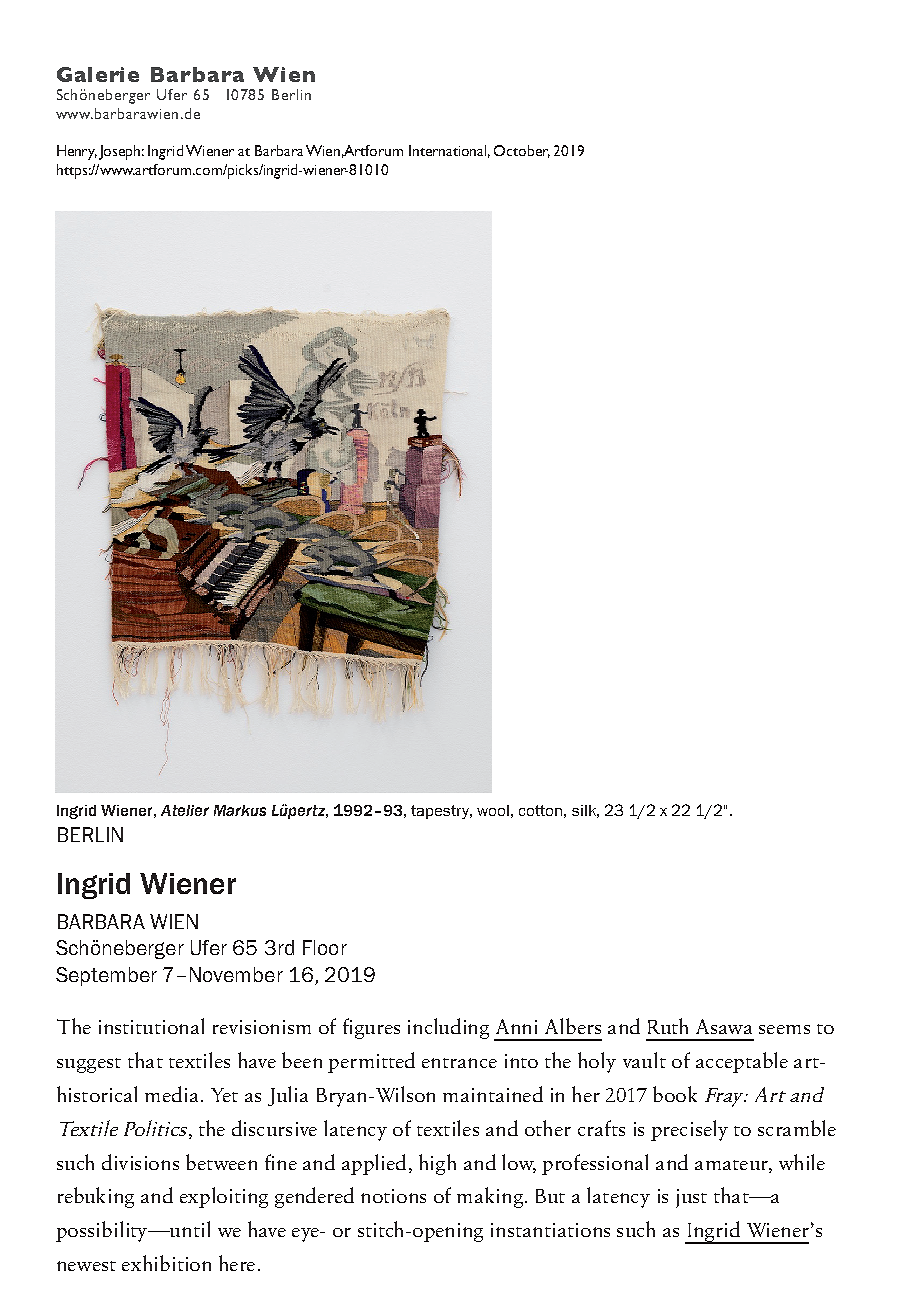  Describe the element at coordinates (166, 1263) in the screenshot. I see `exhibition` at that location.
